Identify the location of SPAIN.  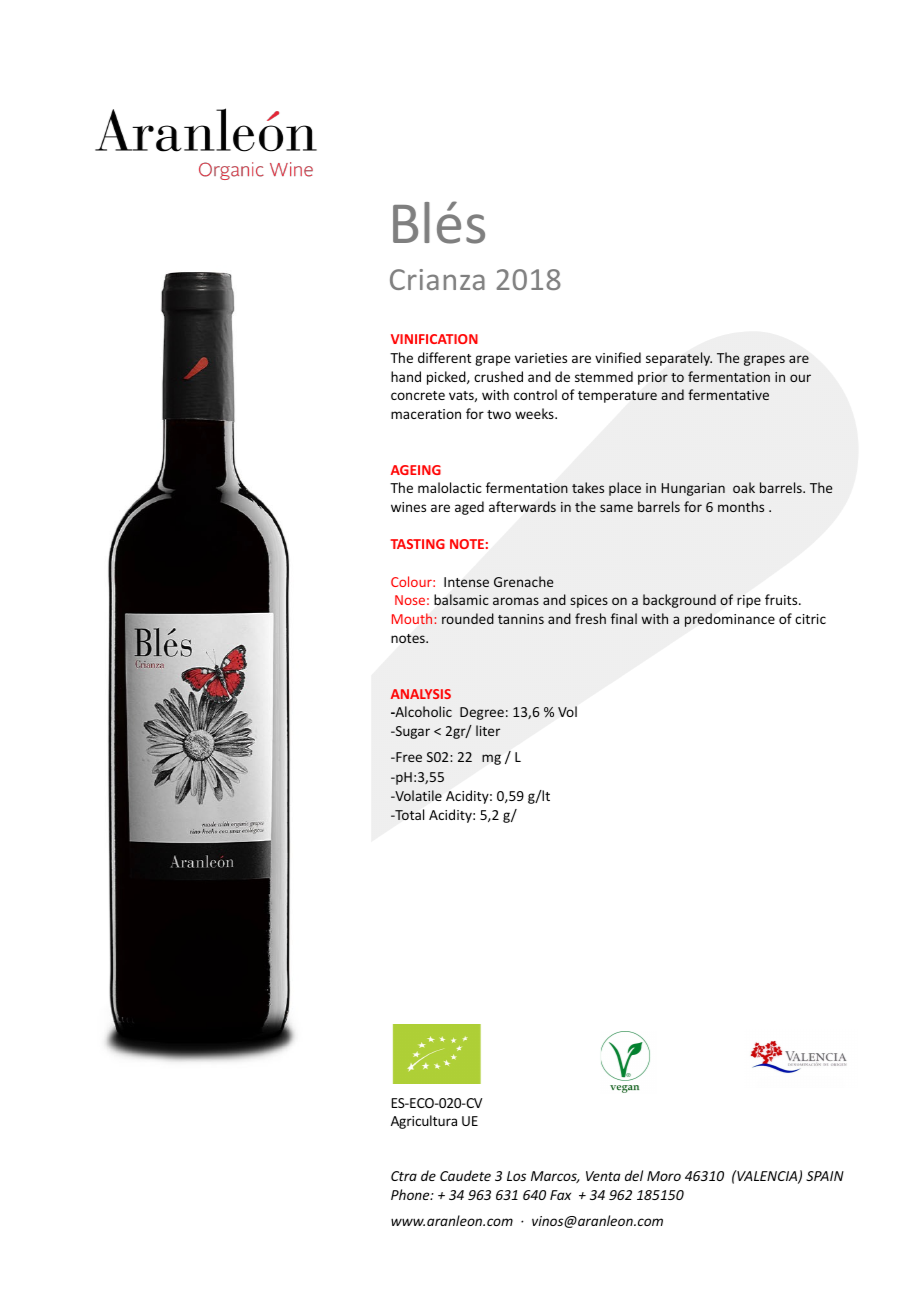
(825, 1176).
